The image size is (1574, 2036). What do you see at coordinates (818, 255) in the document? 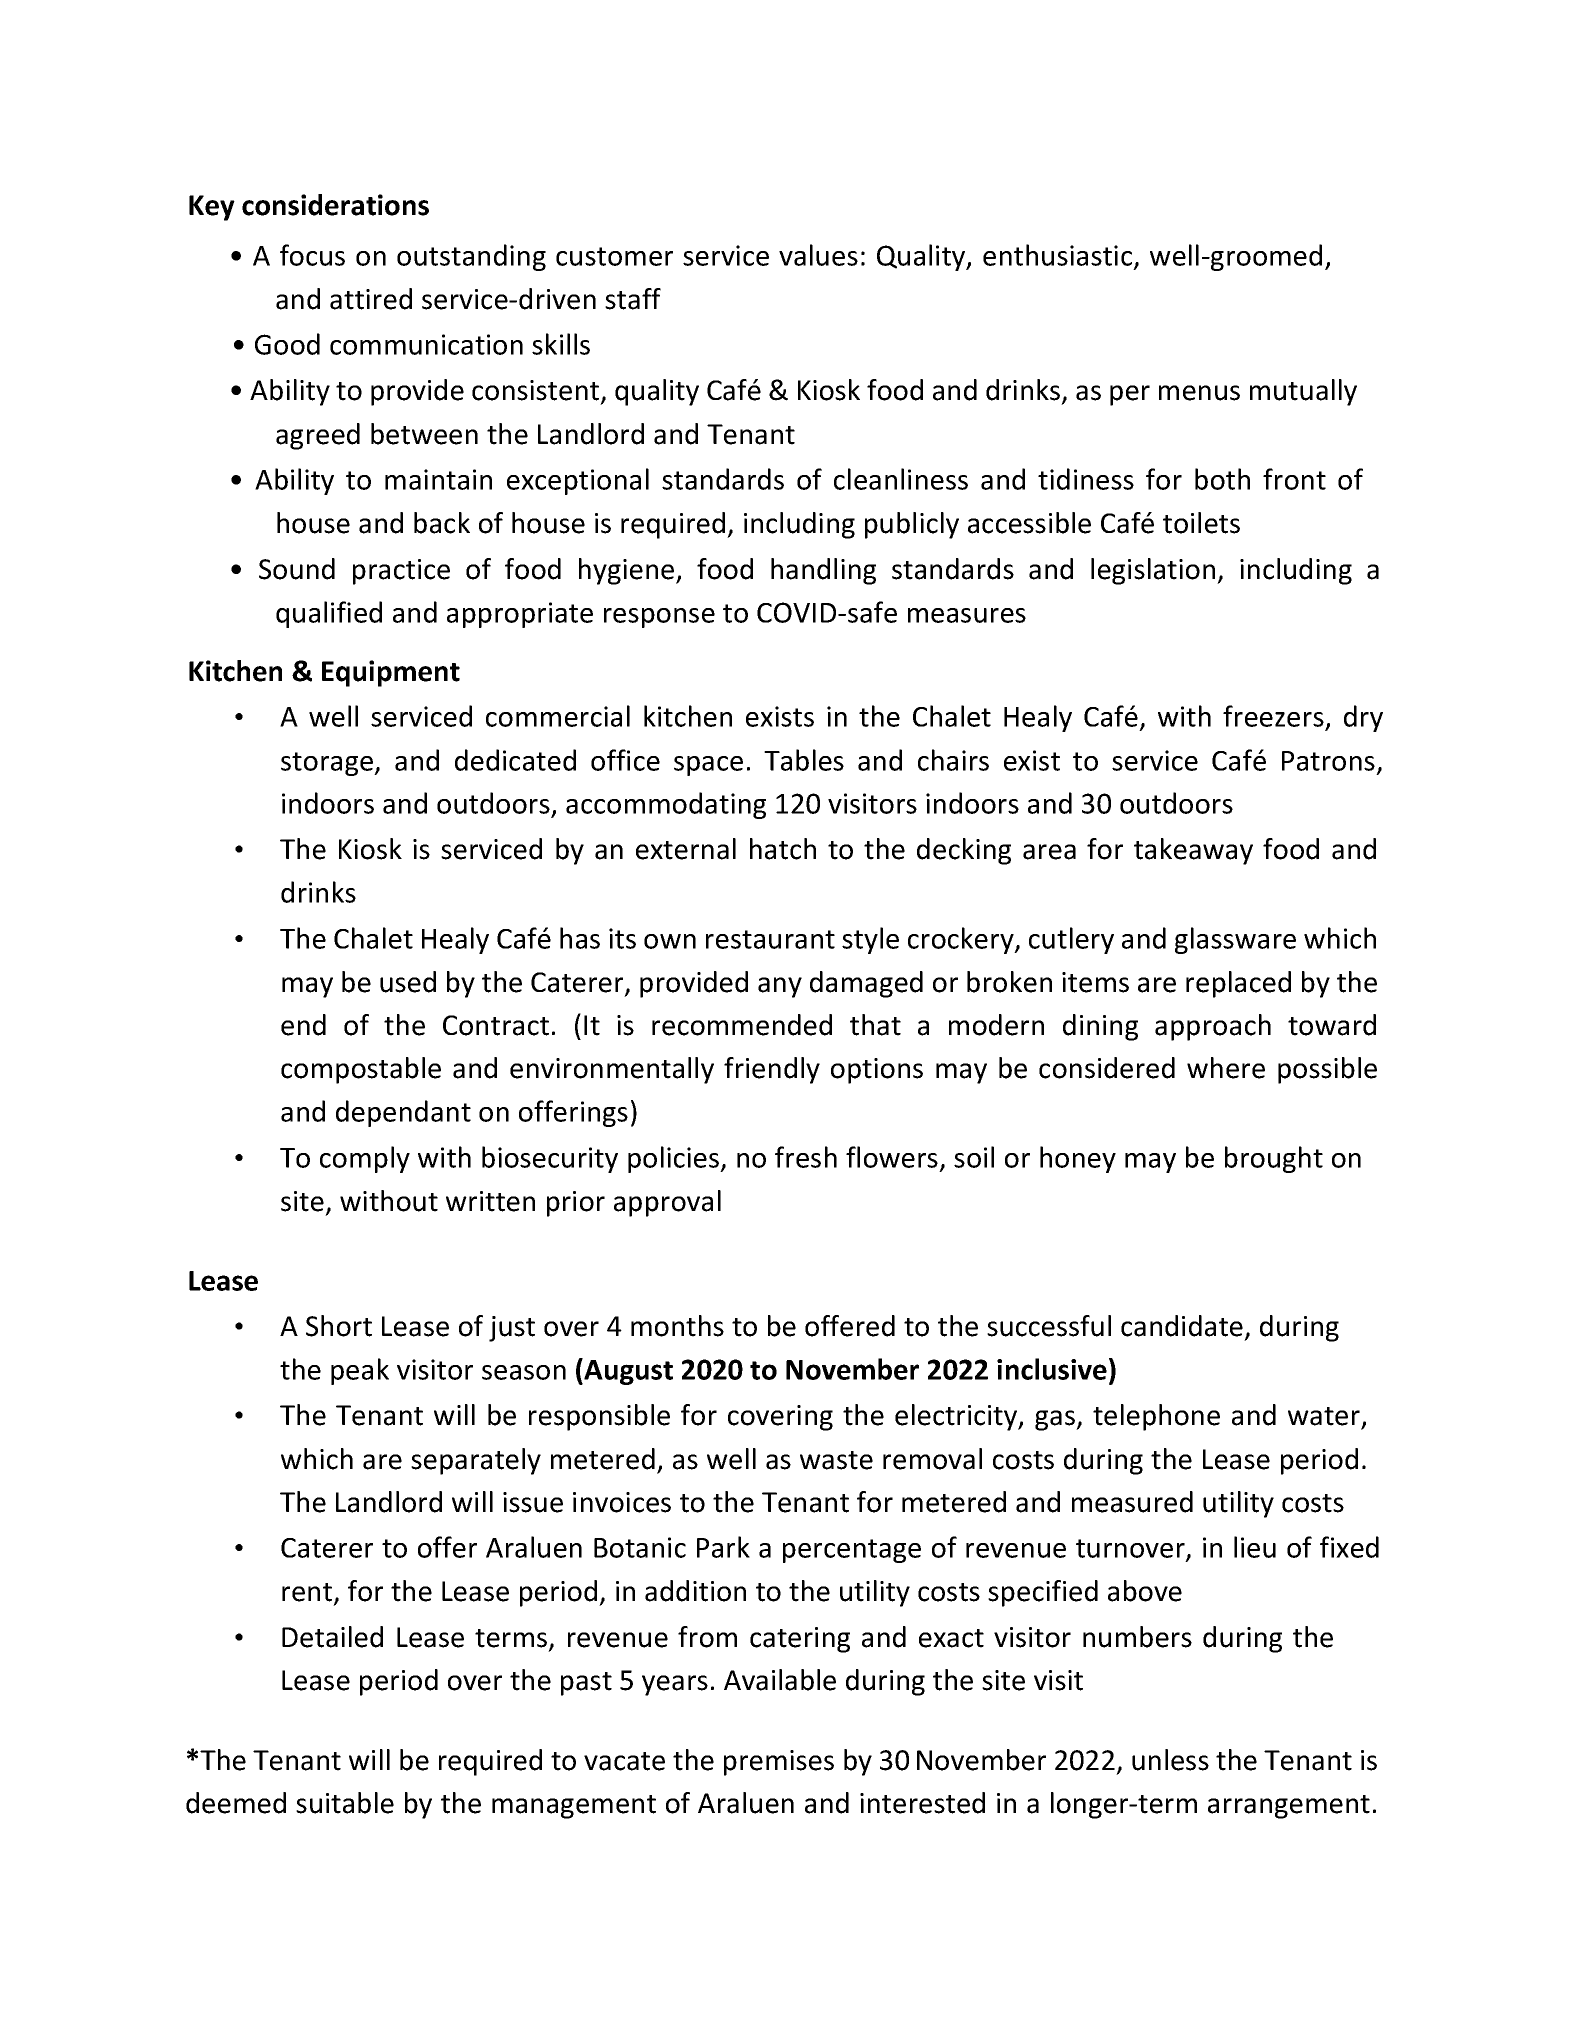
I see `values` at bounding box center [818, 255].
